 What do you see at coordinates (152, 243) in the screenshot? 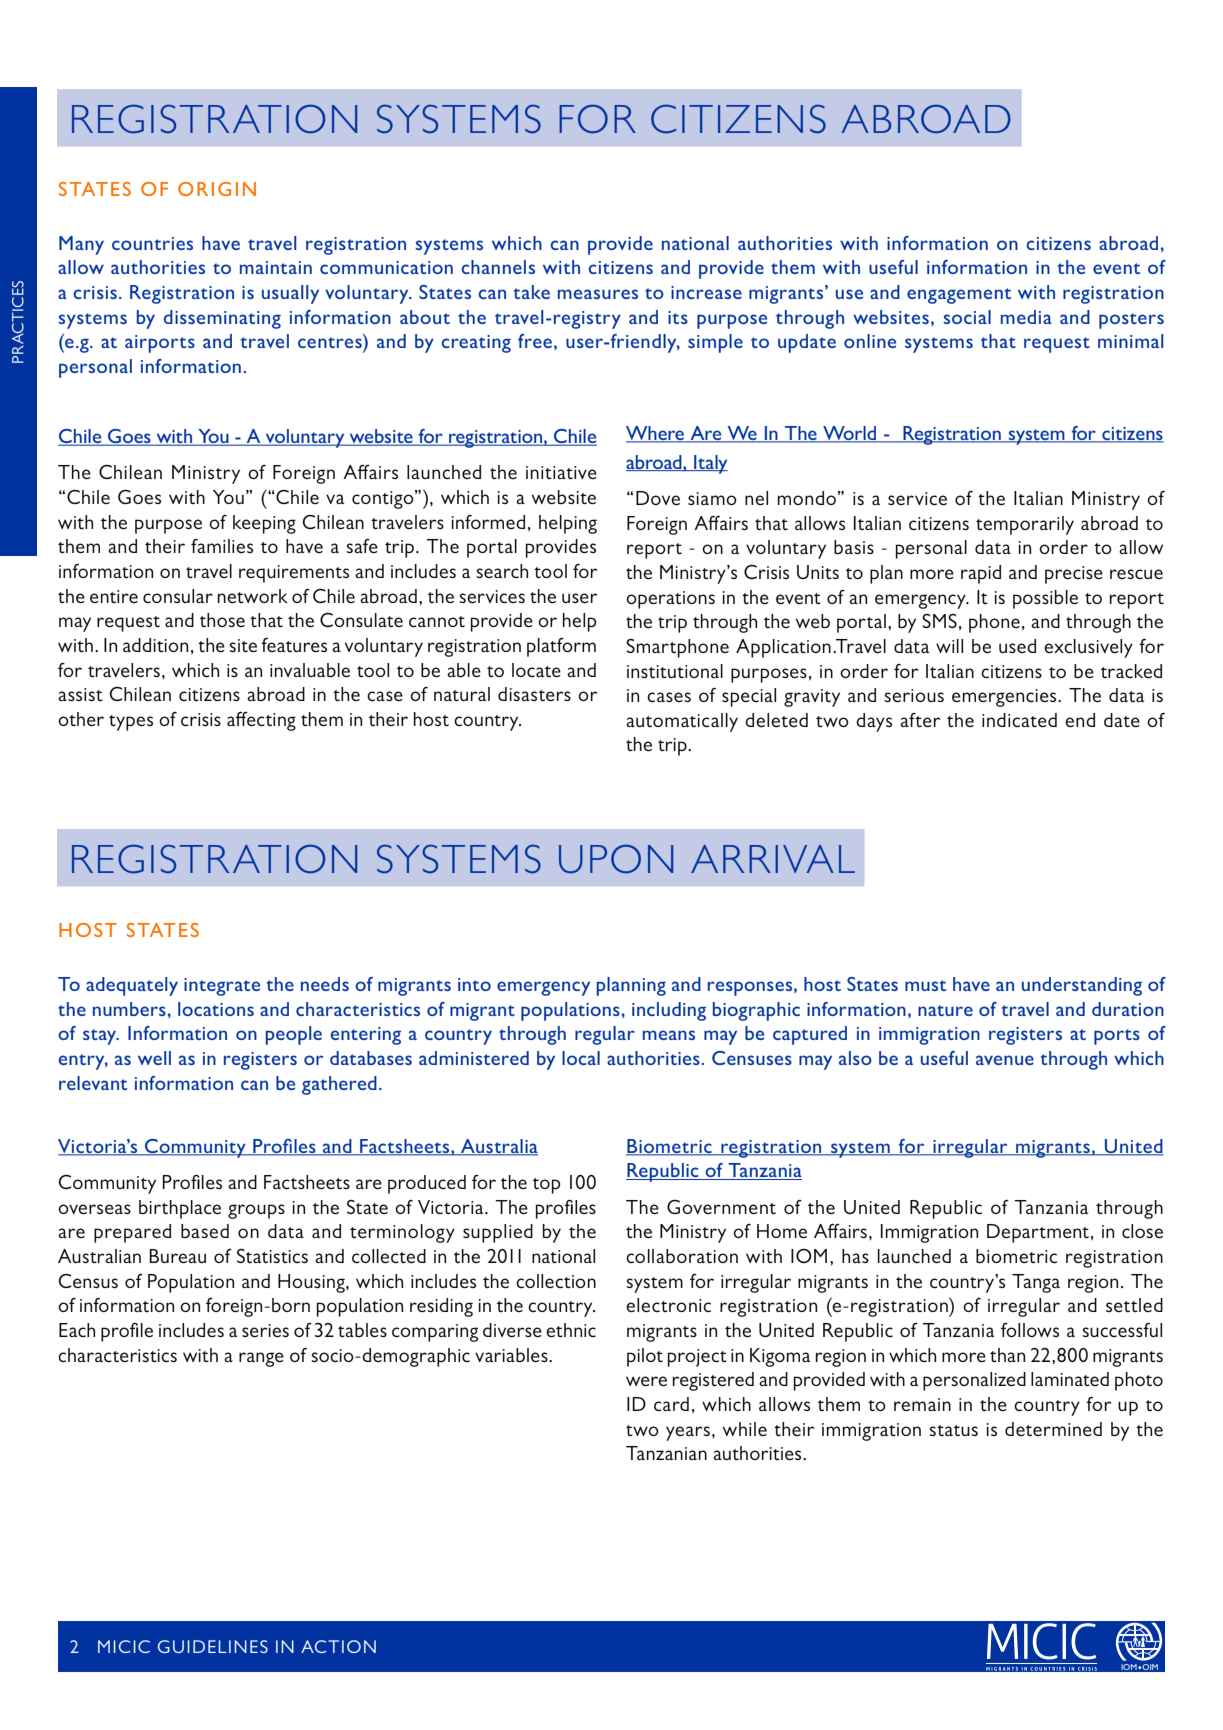
I see `countries` at bounding box center [152, 243].
